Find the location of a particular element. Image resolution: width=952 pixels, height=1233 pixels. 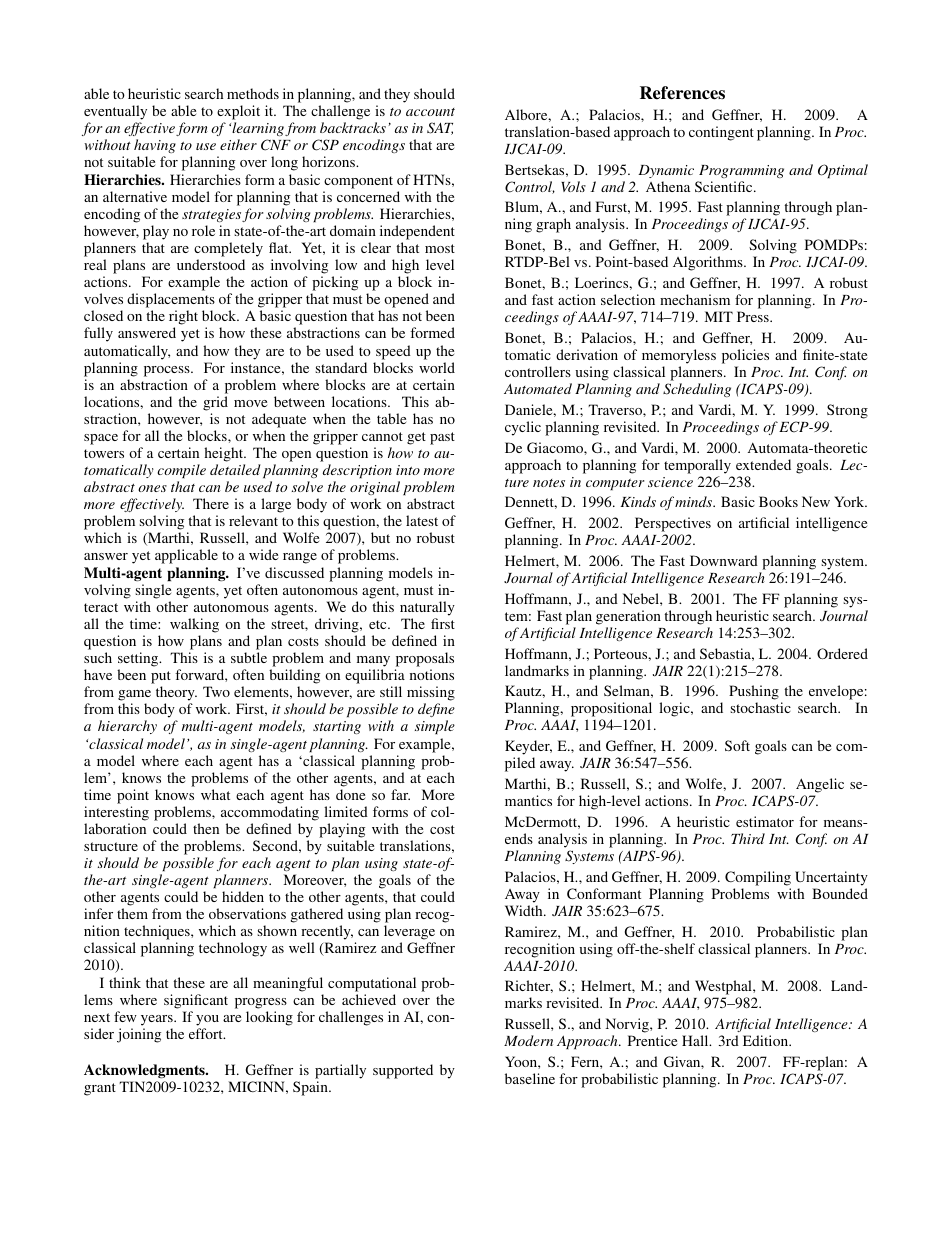

Pushing is located at coordinates (754, 694).
